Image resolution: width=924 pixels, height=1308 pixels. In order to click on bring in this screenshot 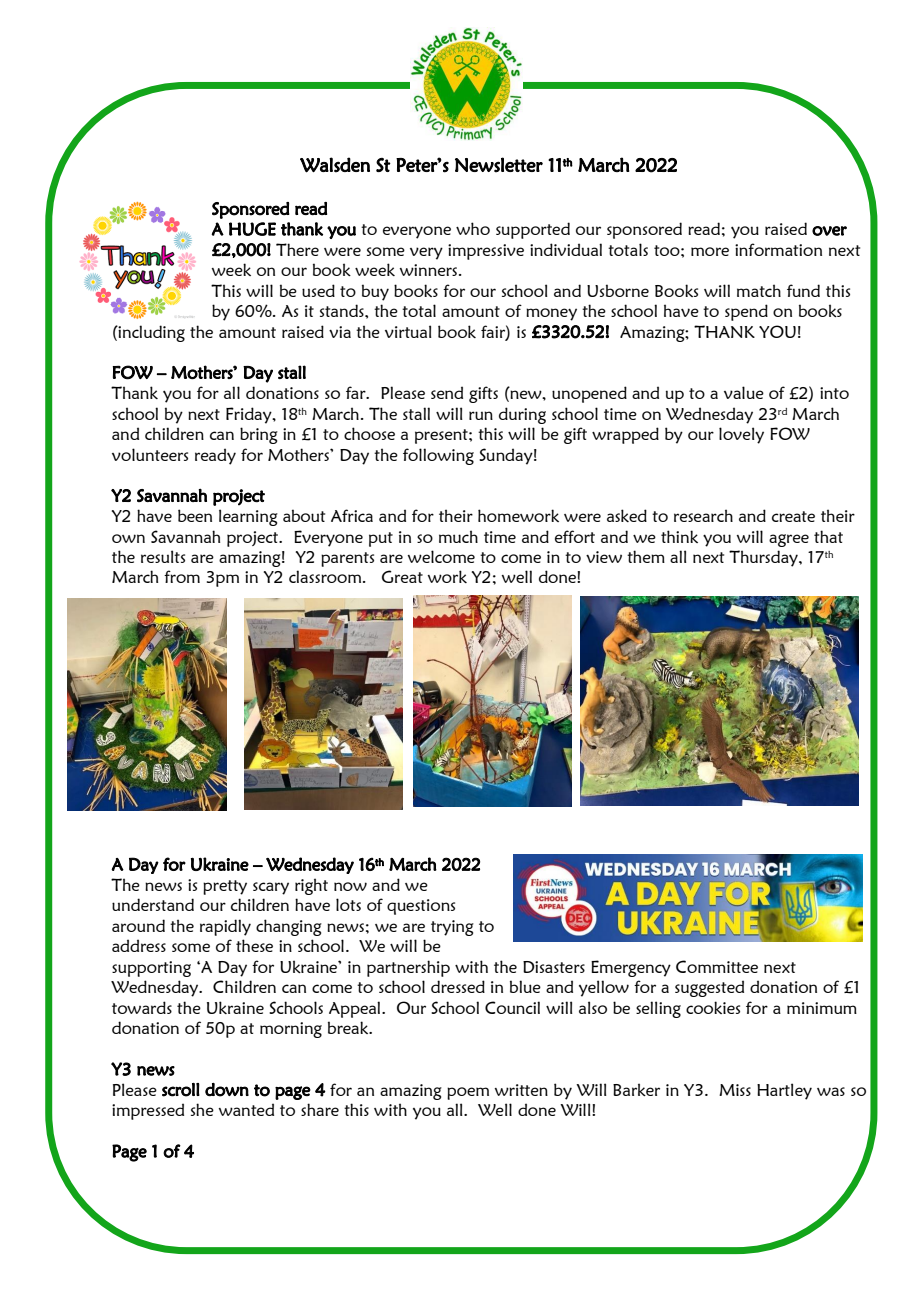, I will do `click(259, 435)`.
